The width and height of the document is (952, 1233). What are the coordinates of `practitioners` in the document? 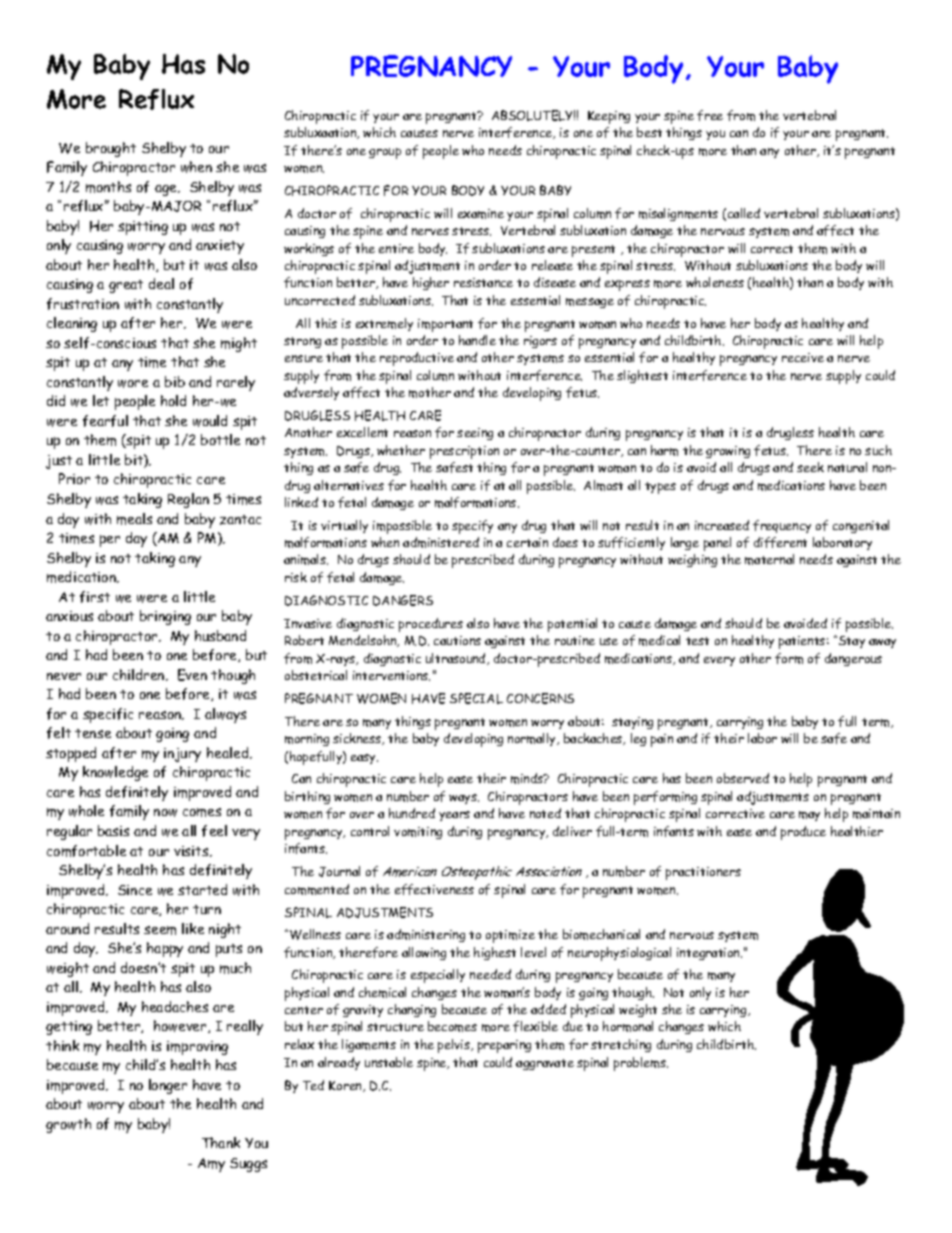 It's located at (703, 873).
